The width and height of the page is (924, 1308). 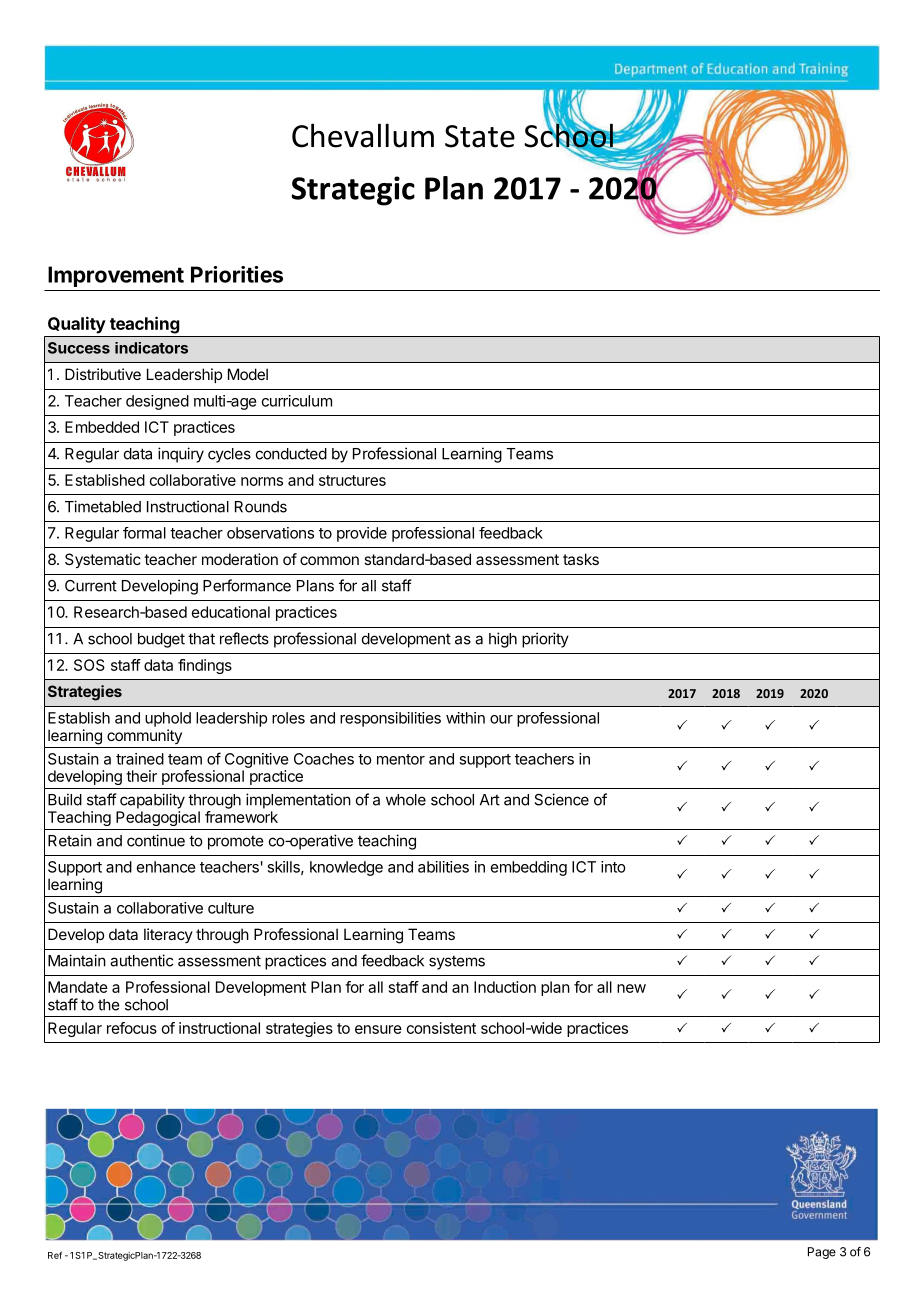 What do you see at coordinates (132, 1028) in the page?
I see `refocus` at bounding box center [132, 1028].
